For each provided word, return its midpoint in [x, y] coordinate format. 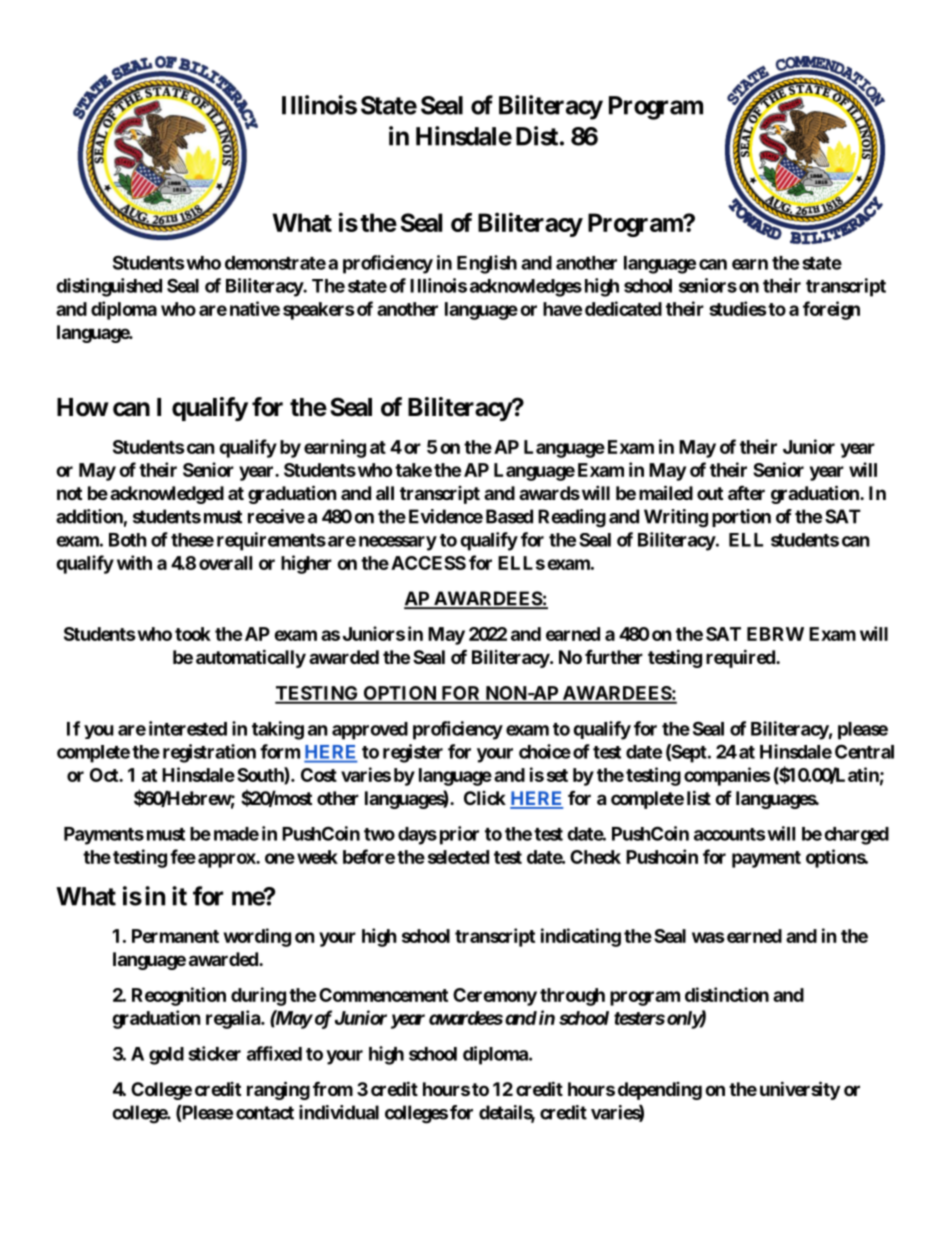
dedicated [623, 308]
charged [856, 836]
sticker [214, 1053]
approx [227, 860]
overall [225, 563]
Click [485, 798]
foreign [831, 310]
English [487, 264]
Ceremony [495, 997]
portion [741, 518]
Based [509, 516]
